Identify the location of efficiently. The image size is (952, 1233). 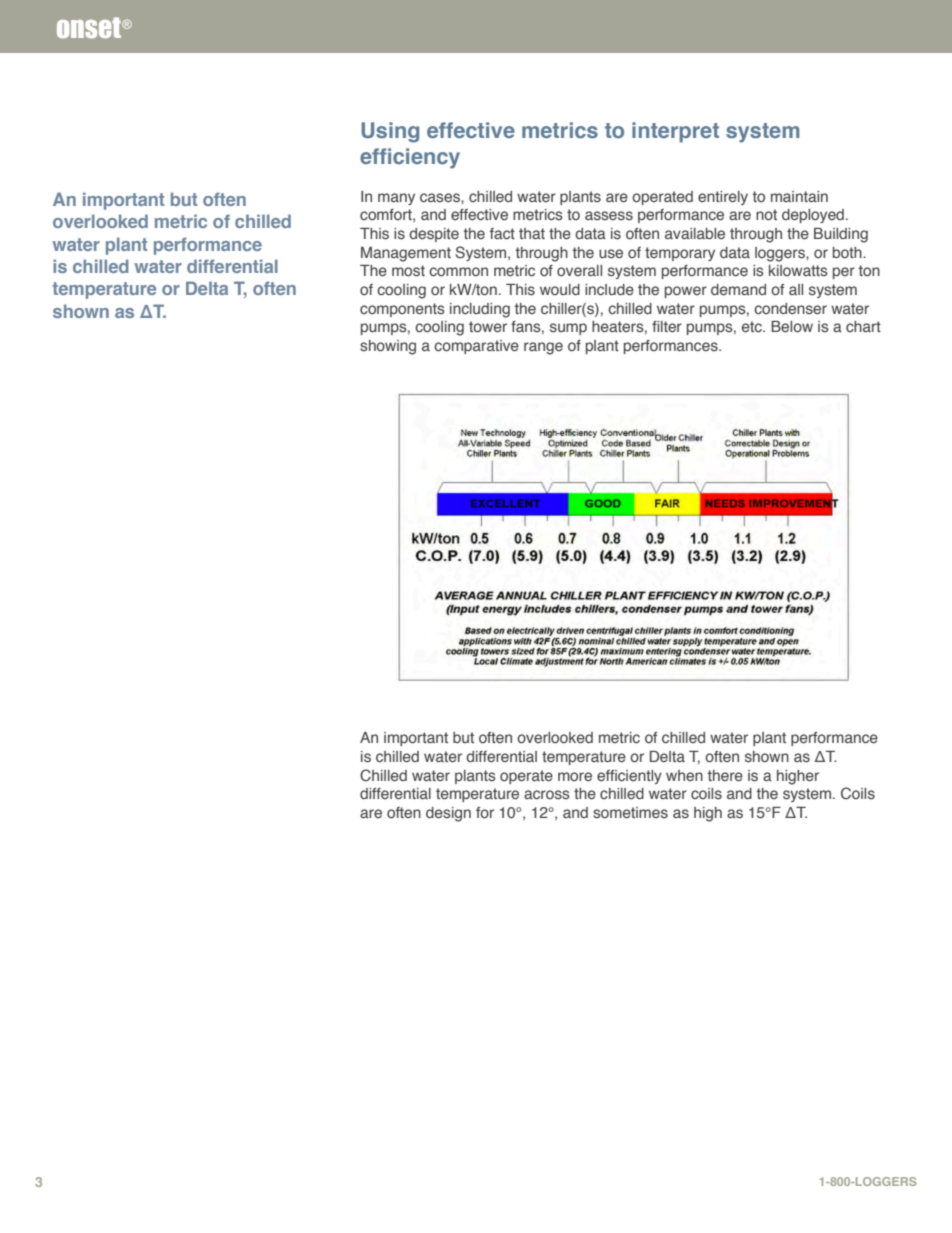
(629, 777).
